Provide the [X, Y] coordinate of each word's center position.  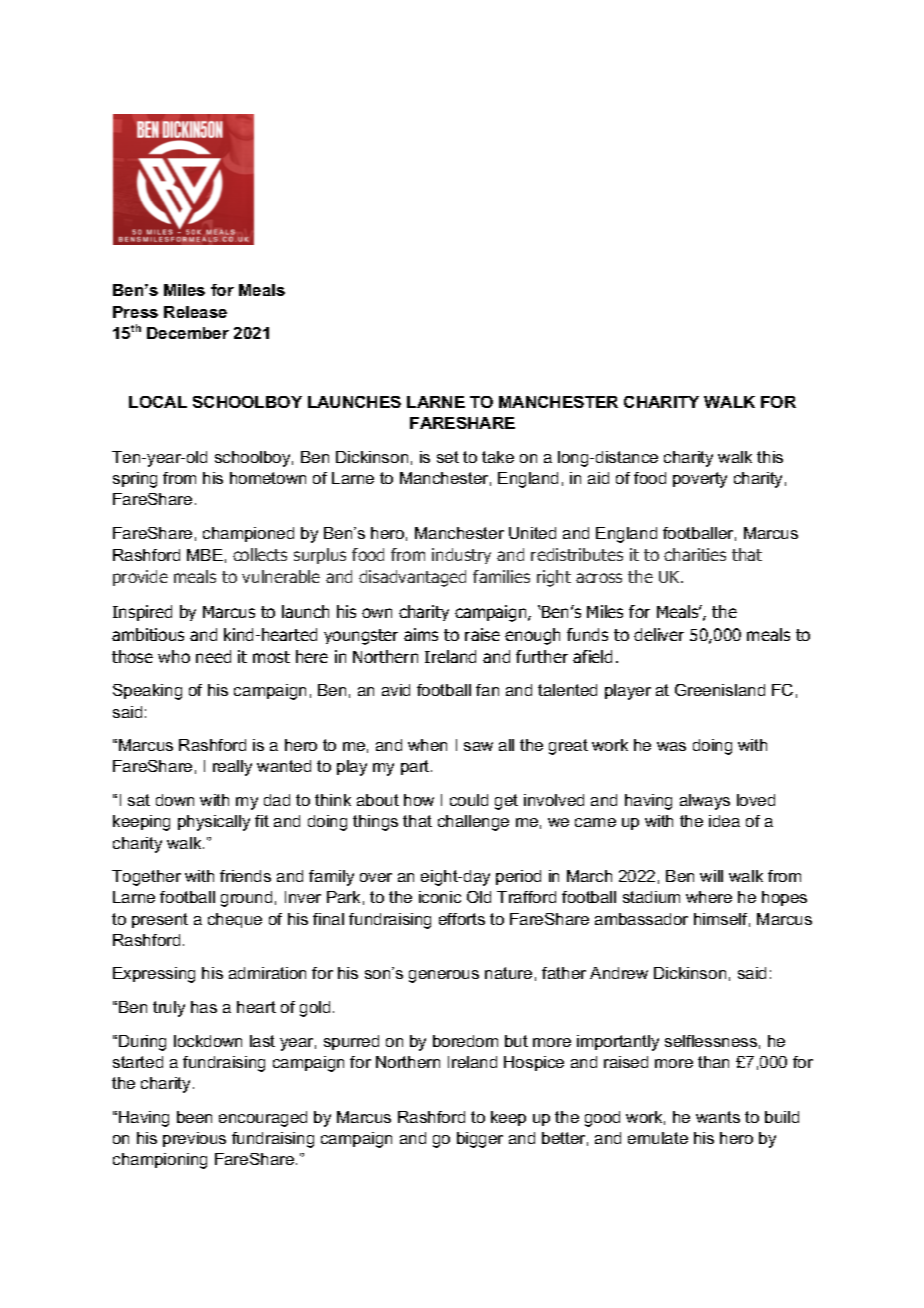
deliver [659, 634]
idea [724, 821]
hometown [268, 478]
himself [722, 920]
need [213, 656]
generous [444, 976]
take [498, 457]
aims [421, 634]
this [770, 457]
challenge [473, 823]
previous [194, 1139]
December [188, 333]
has [204, 1007]
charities [695, 554]
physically [214, 823]
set [448, 457]
